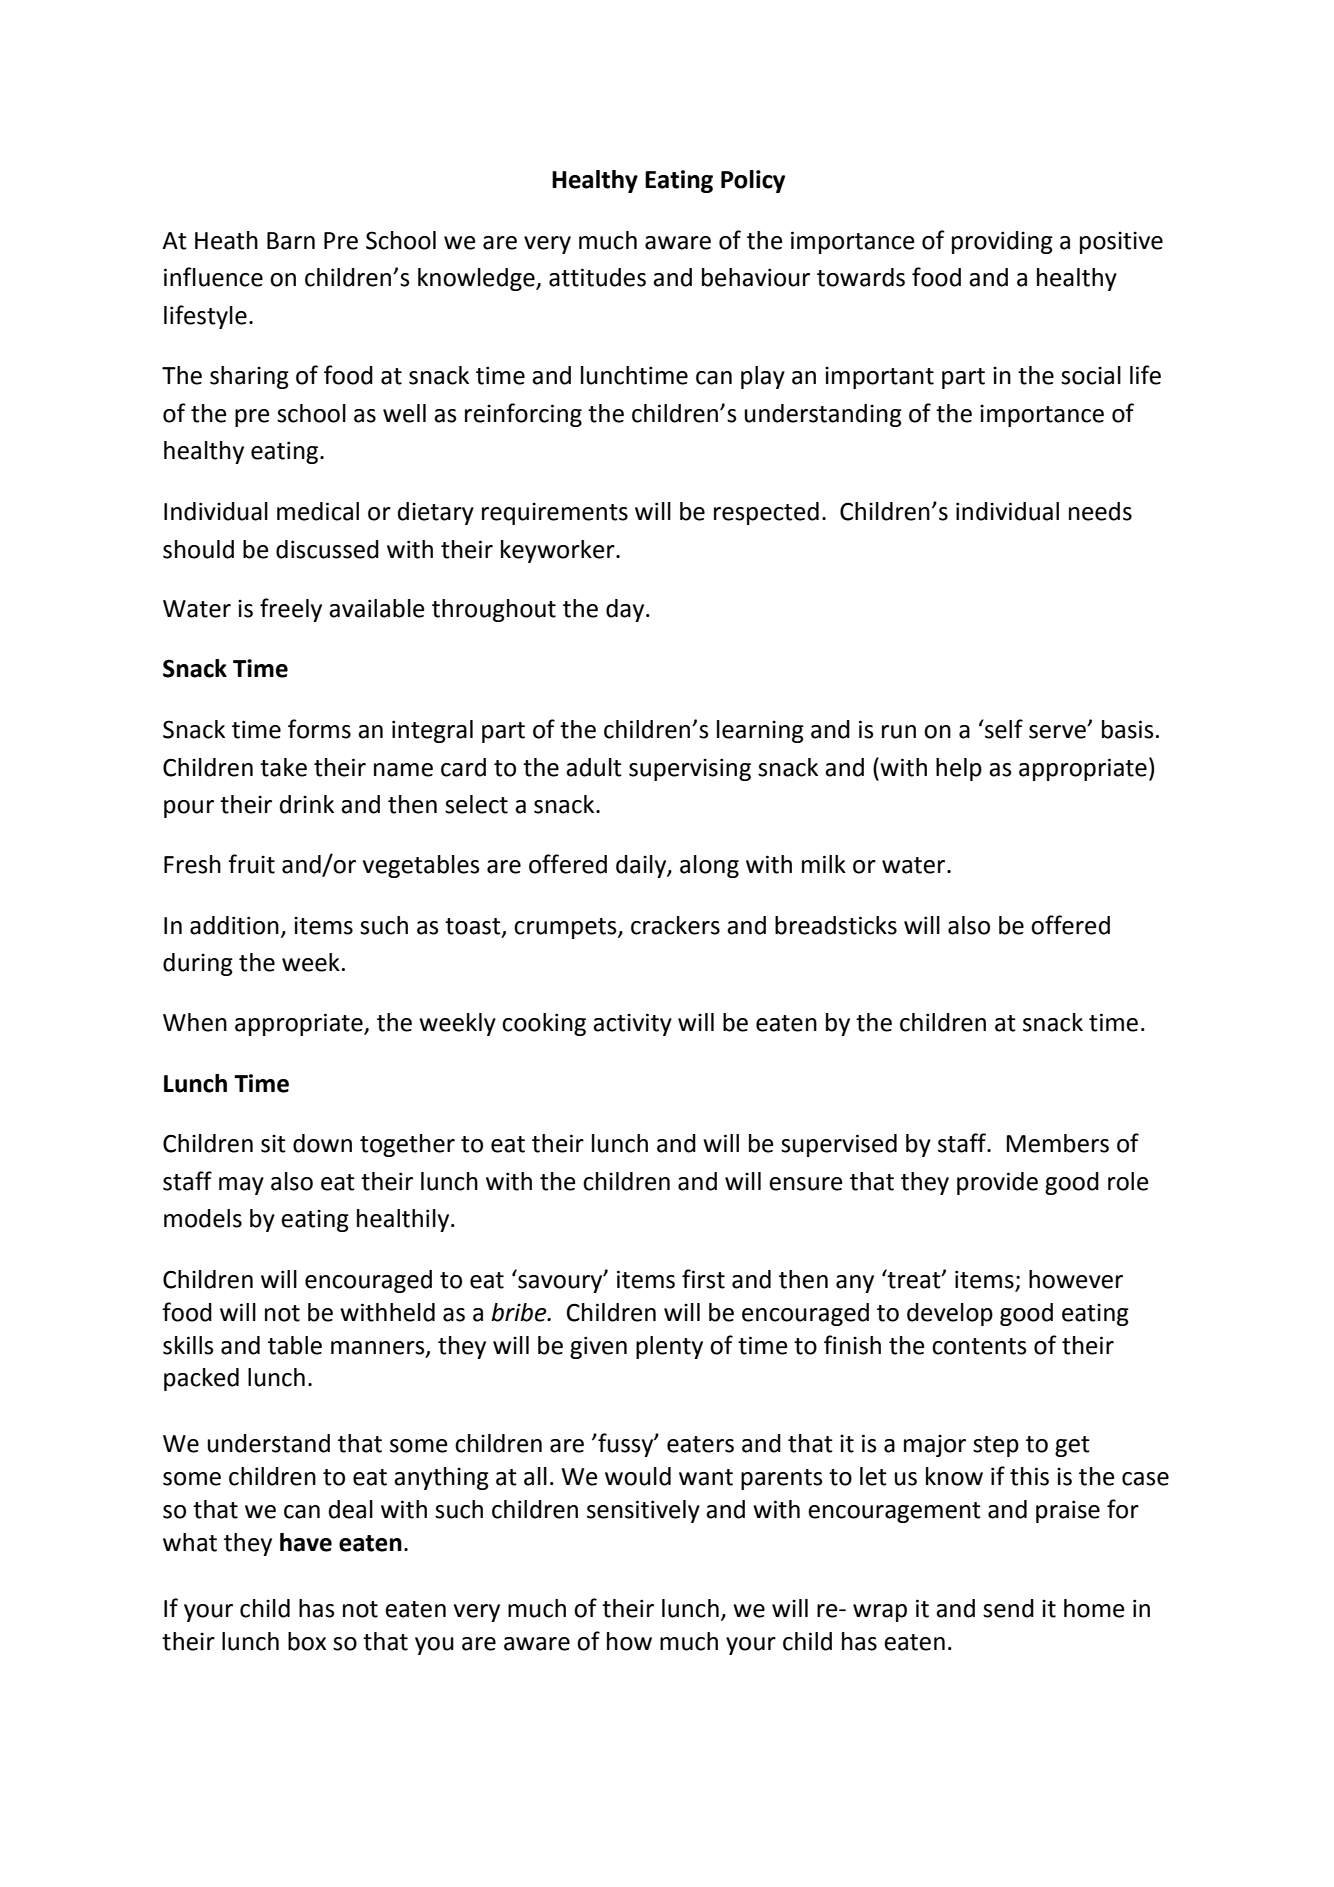  What do you see at coordinates (1057, 1143) in the screenshot?
I see `Members` at bounding box center [1057, 1143].
